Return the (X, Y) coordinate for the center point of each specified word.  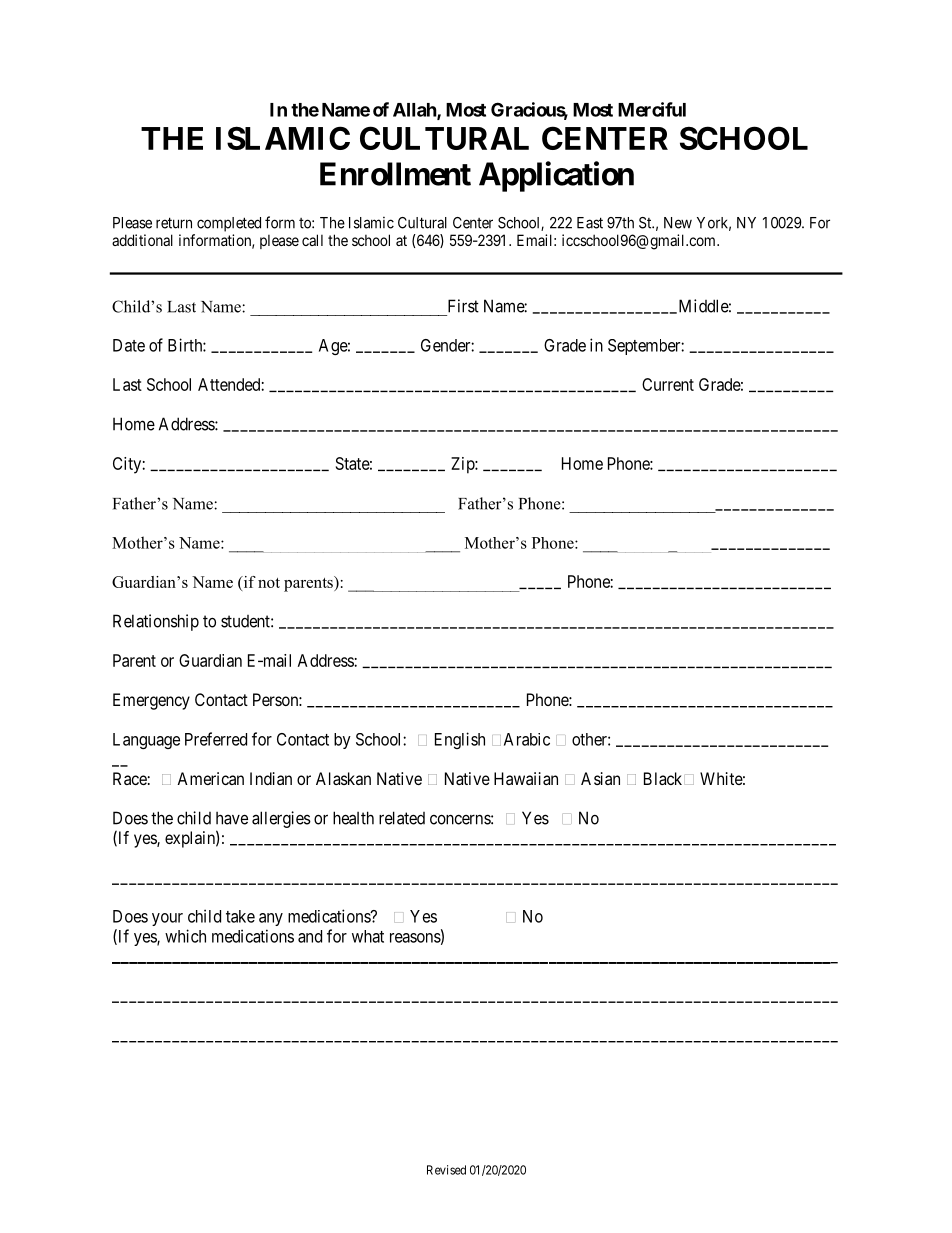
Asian (600, 778)
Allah (415, 111)
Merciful (652, 109)
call (312, 240)
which (185, 936)
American (210, 778)
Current (668, 384)
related (402, 818)
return (174, 223)
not (269, 583)
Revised (446, 1170)
